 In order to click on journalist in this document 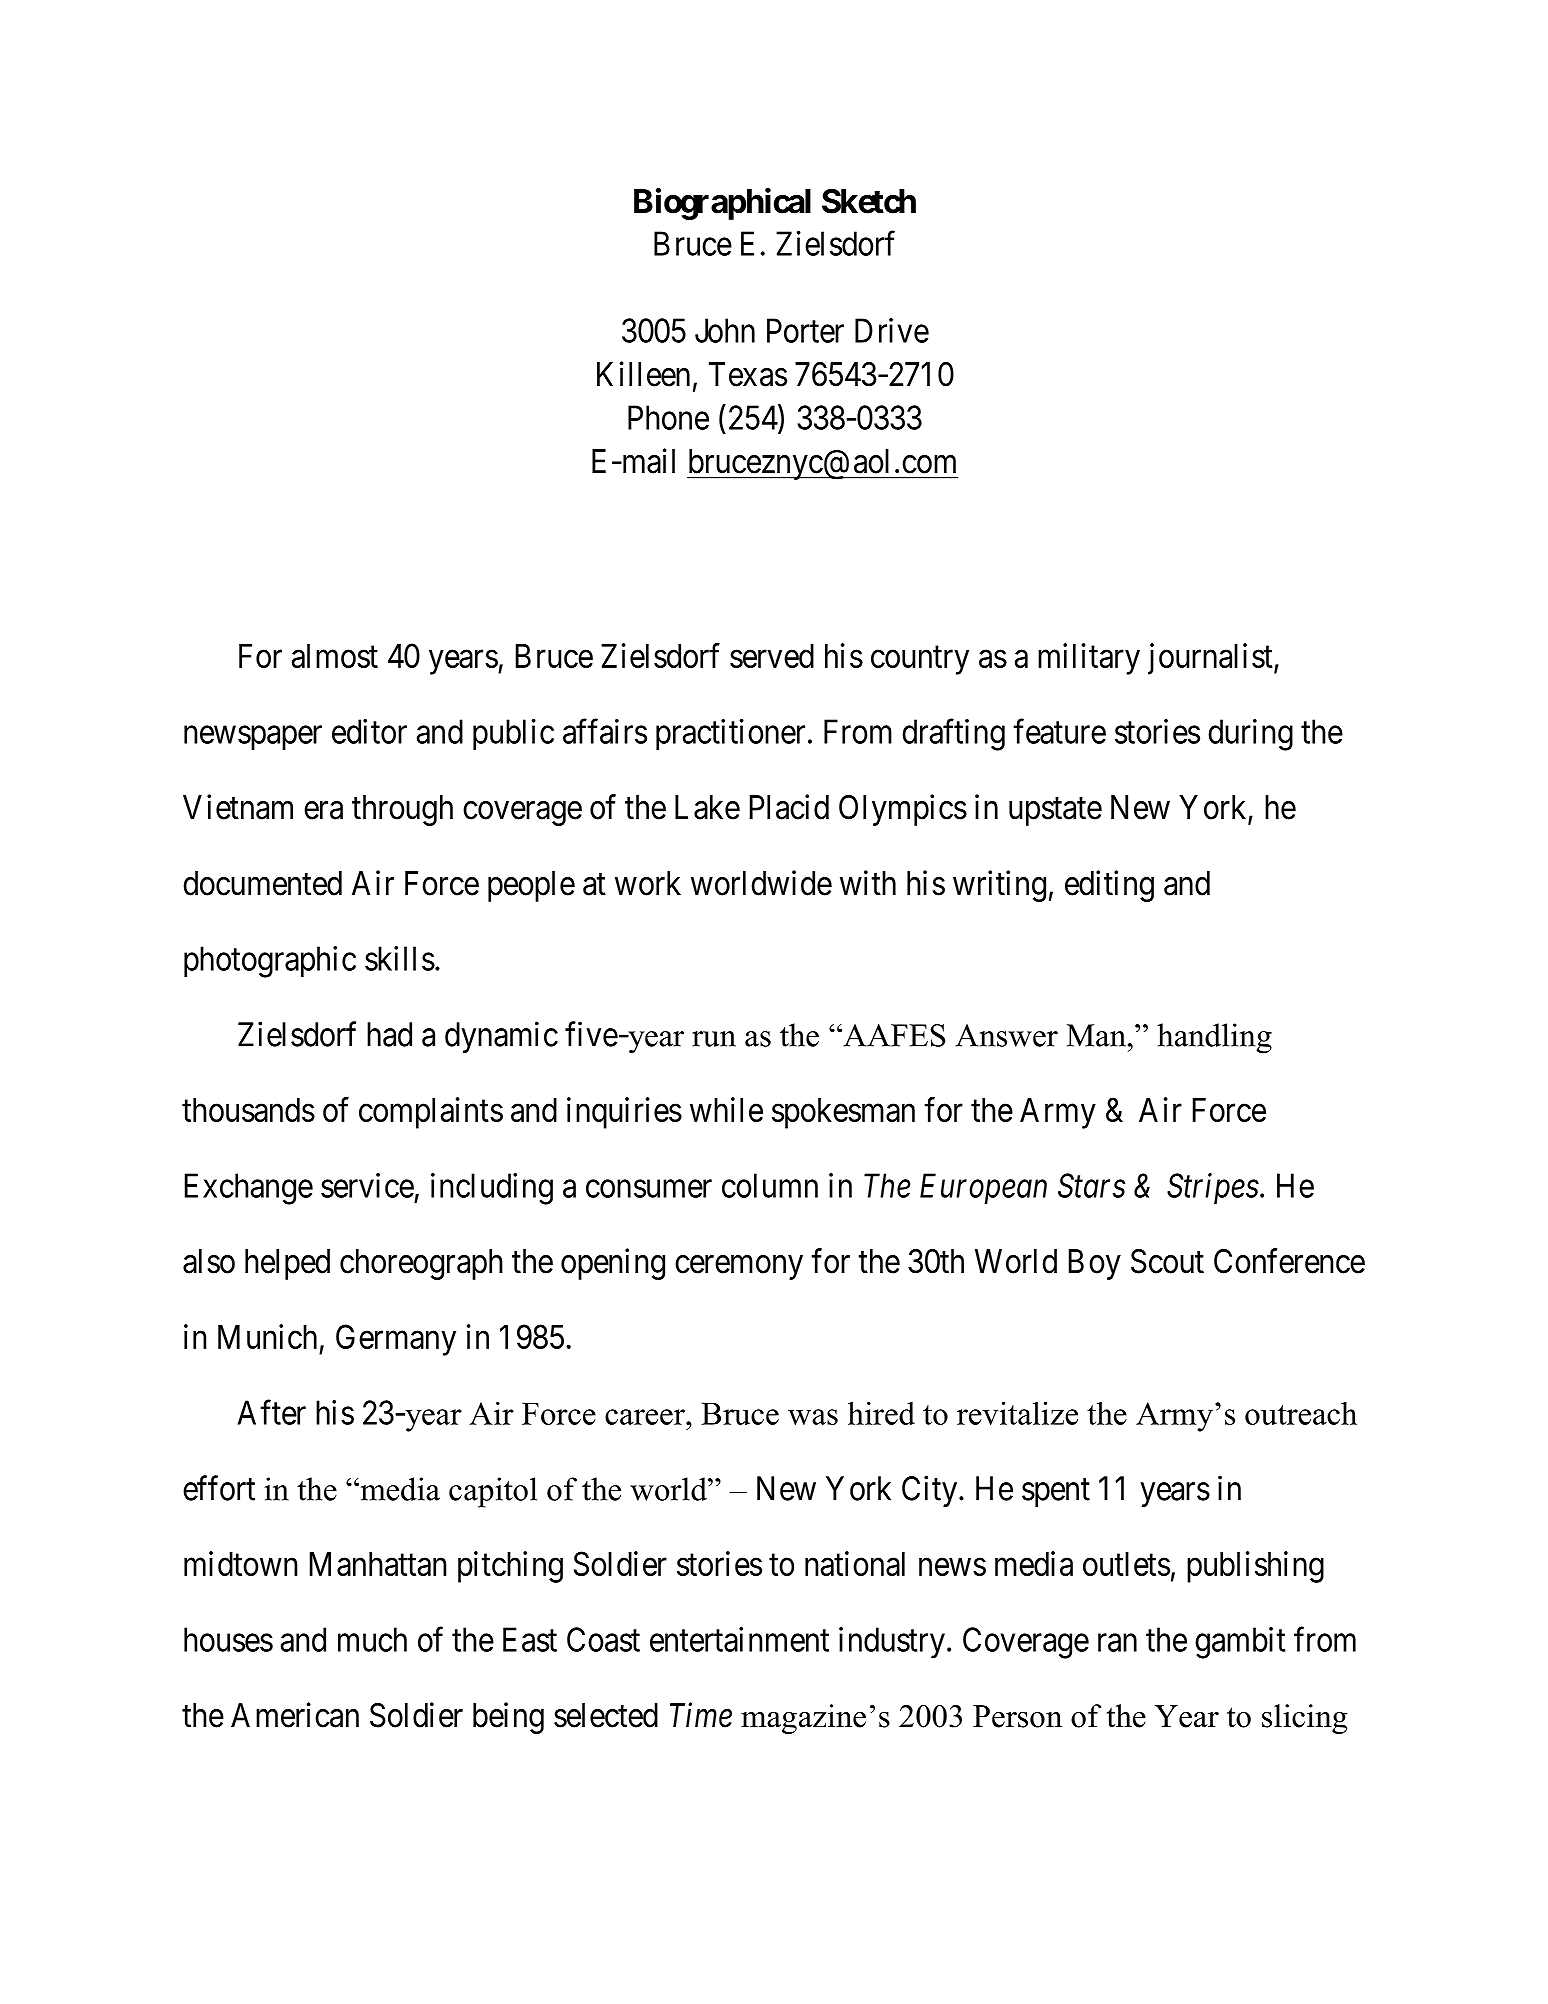, I will do `click(1211, 659)`.
